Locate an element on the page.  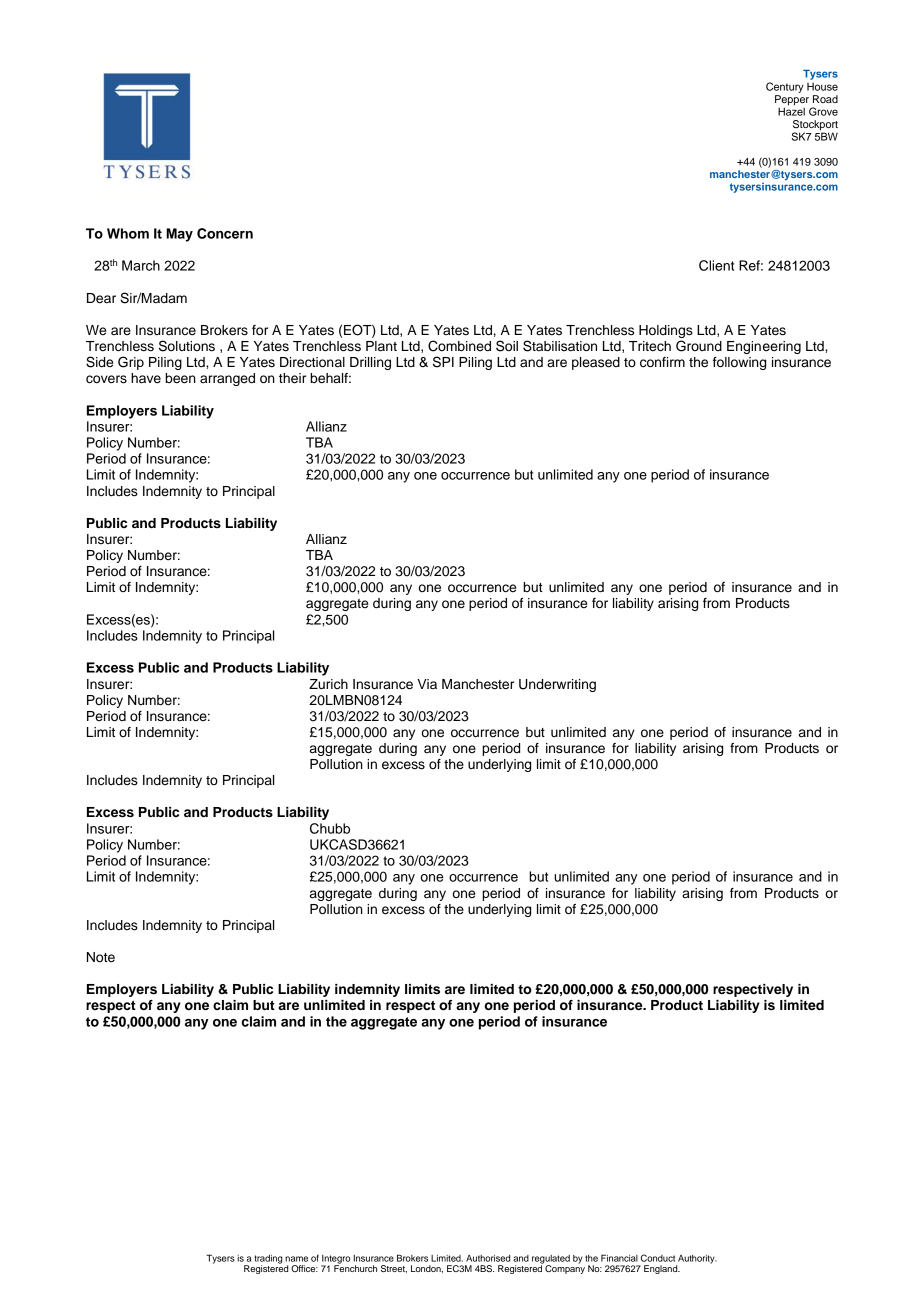
Hazel is located at coordinates (791, 110).
